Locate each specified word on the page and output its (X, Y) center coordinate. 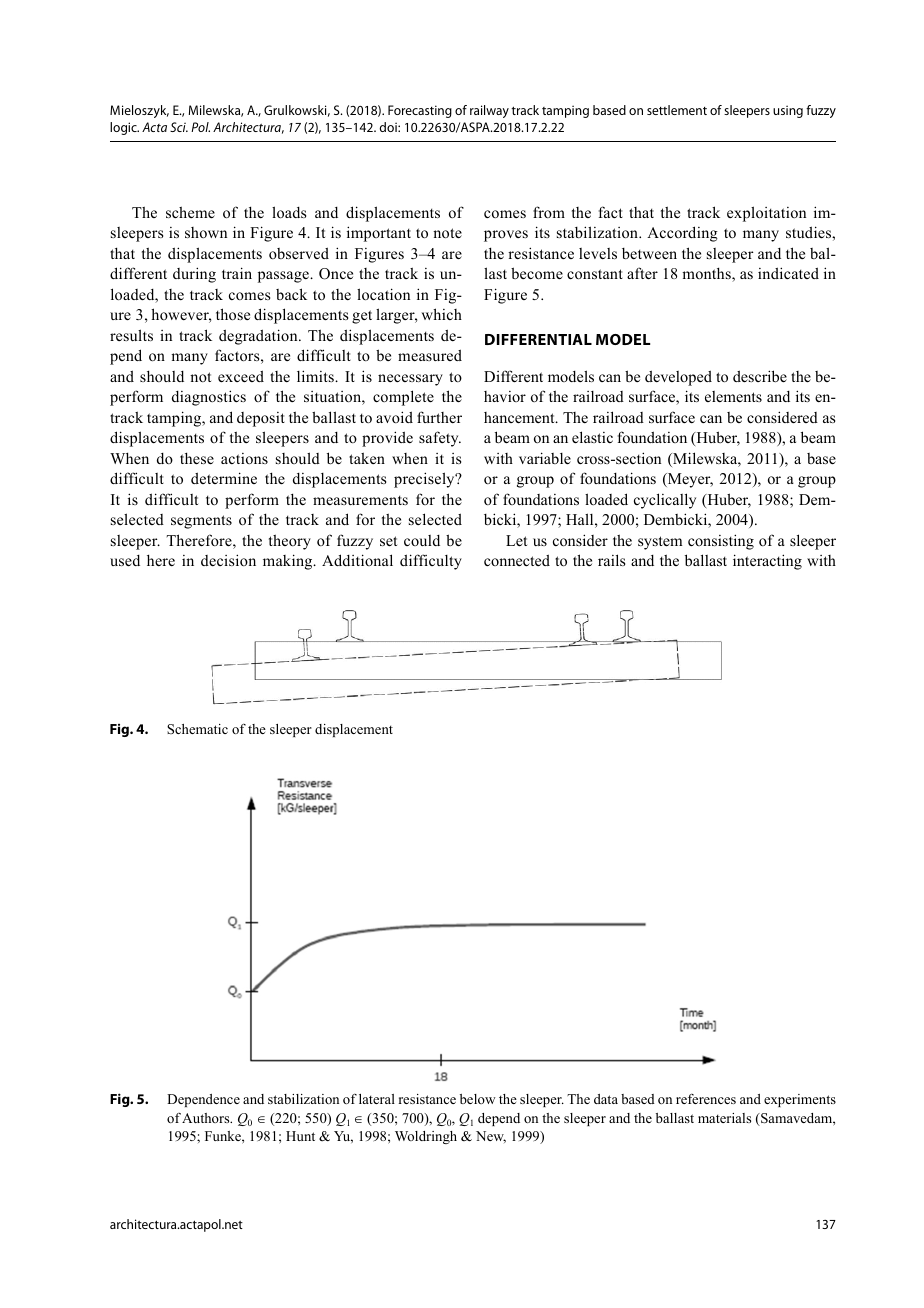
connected (517, 560)
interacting (767, 562)
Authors (207, 1118)
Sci (179, 127)
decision (228, 560)
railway (489, 111)
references (706, 1099)
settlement (677, 110)
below (478, 1099)
